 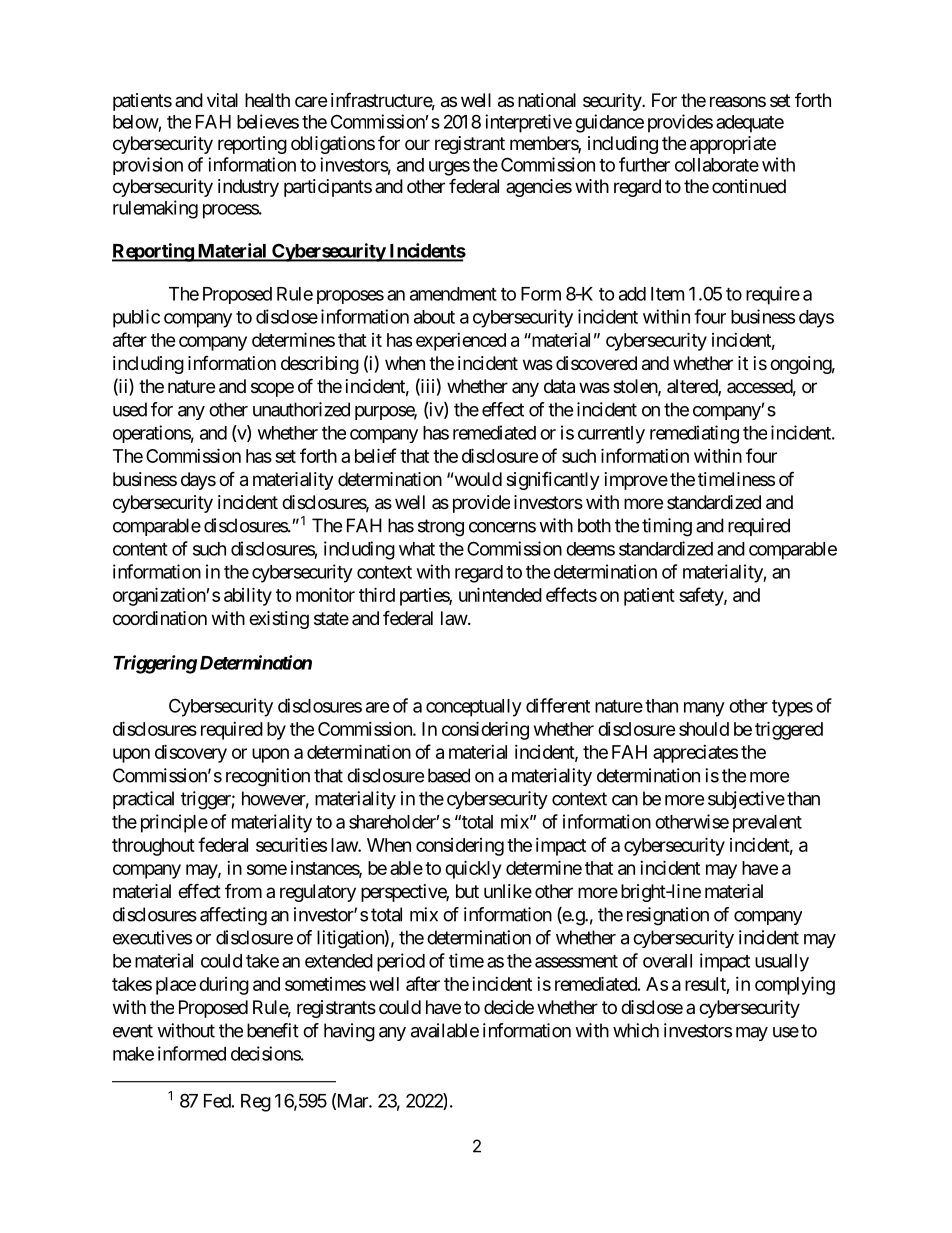 I want to click on national, so click(x=547, y=100).
